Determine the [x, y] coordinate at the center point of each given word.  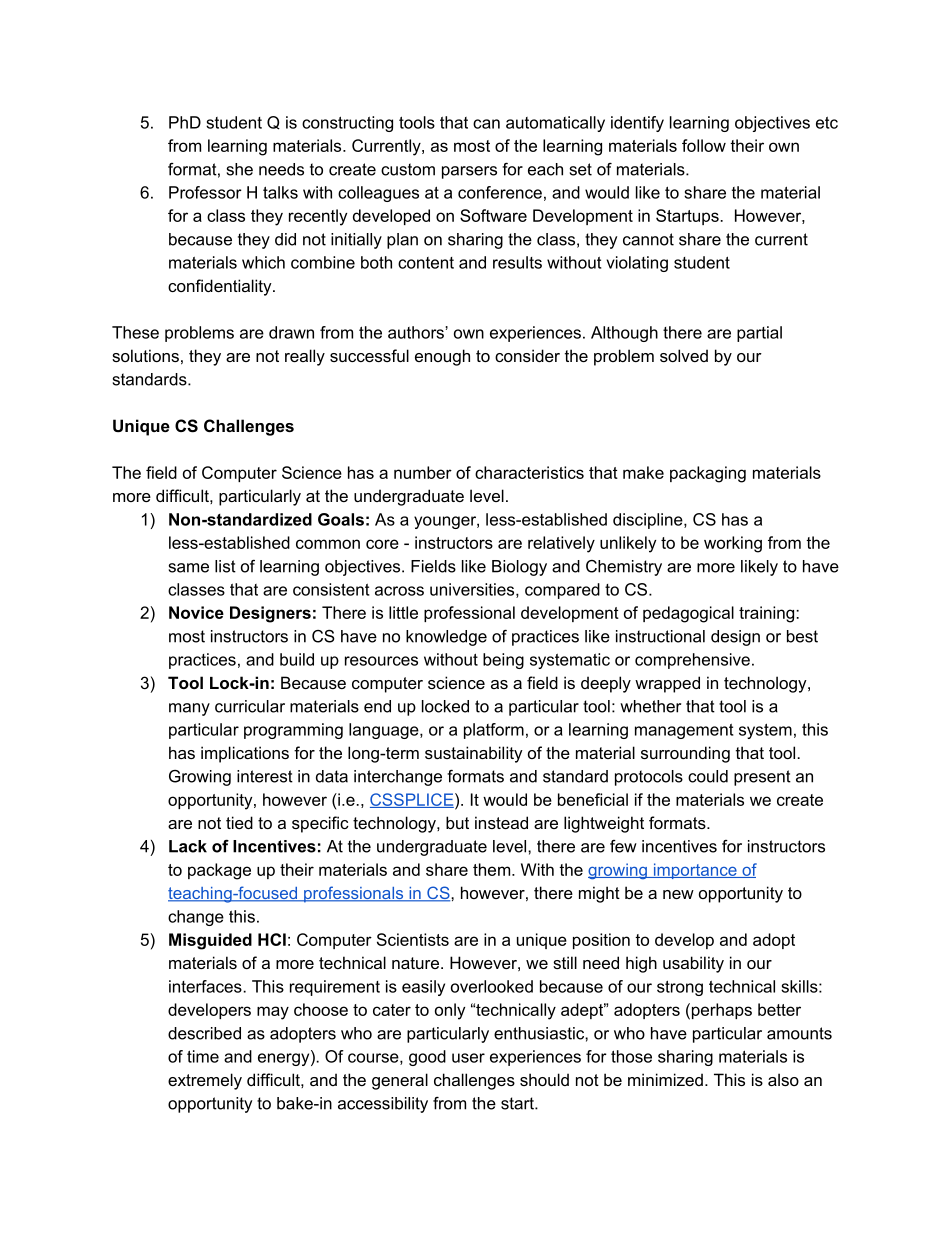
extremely [205, 1081]
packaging [708, 474]
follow [704, 145]
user [468, 1058]
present [762, 778]
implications [245, 754]
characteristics [529, 472]
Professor [205, 192]
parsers [469, 172]
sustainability [474, 754]
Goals [341, 519]
